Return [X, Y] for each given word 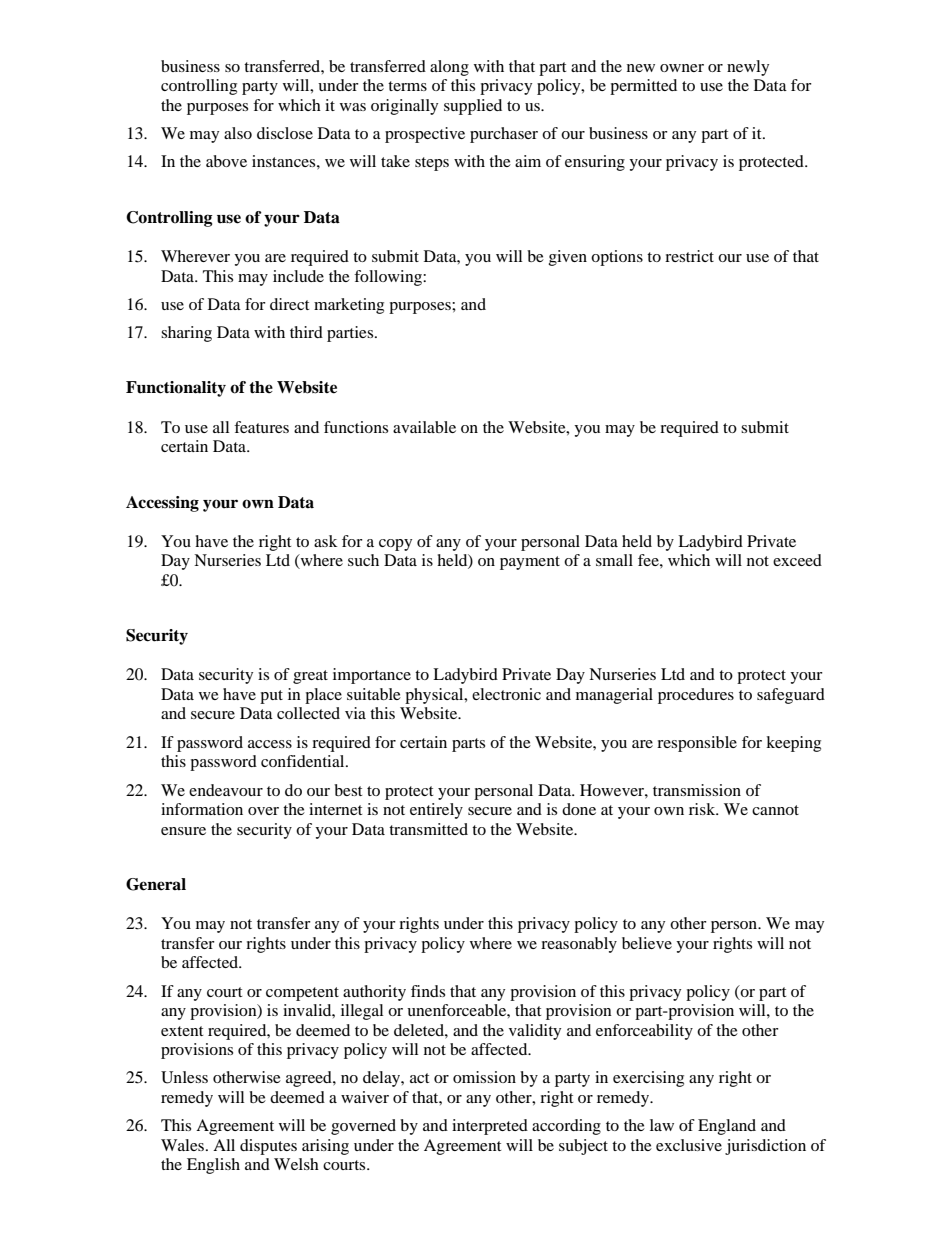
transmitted [428, 829]
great [310, 677]
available [424, 427]
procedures [696, 696]
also [238, 133]
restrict [689, 256]
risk [703, 809]
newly [748, 68]
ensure [183, 831]
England [727, 1127]
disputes [268, 1147]
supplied [473, 107]
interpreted [490, 1127]
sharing [186, 334]
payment [530, 563]
